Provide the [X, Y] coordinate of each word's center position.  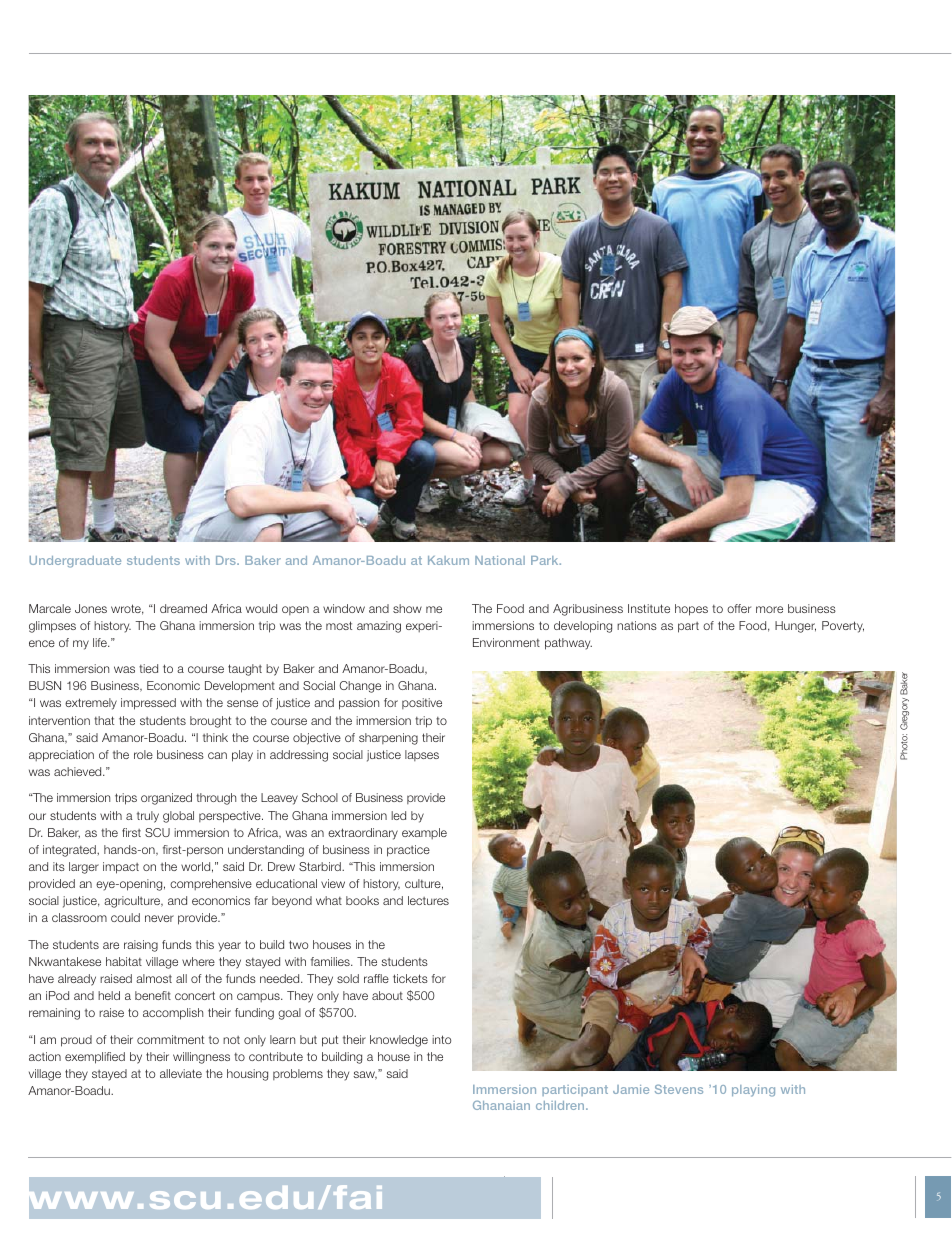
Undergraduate [75, 562]
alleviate [181, 1073]
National [500, 560]
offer [739, 608]
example [424, 833]
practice [408, 851]
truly [148, 817]
